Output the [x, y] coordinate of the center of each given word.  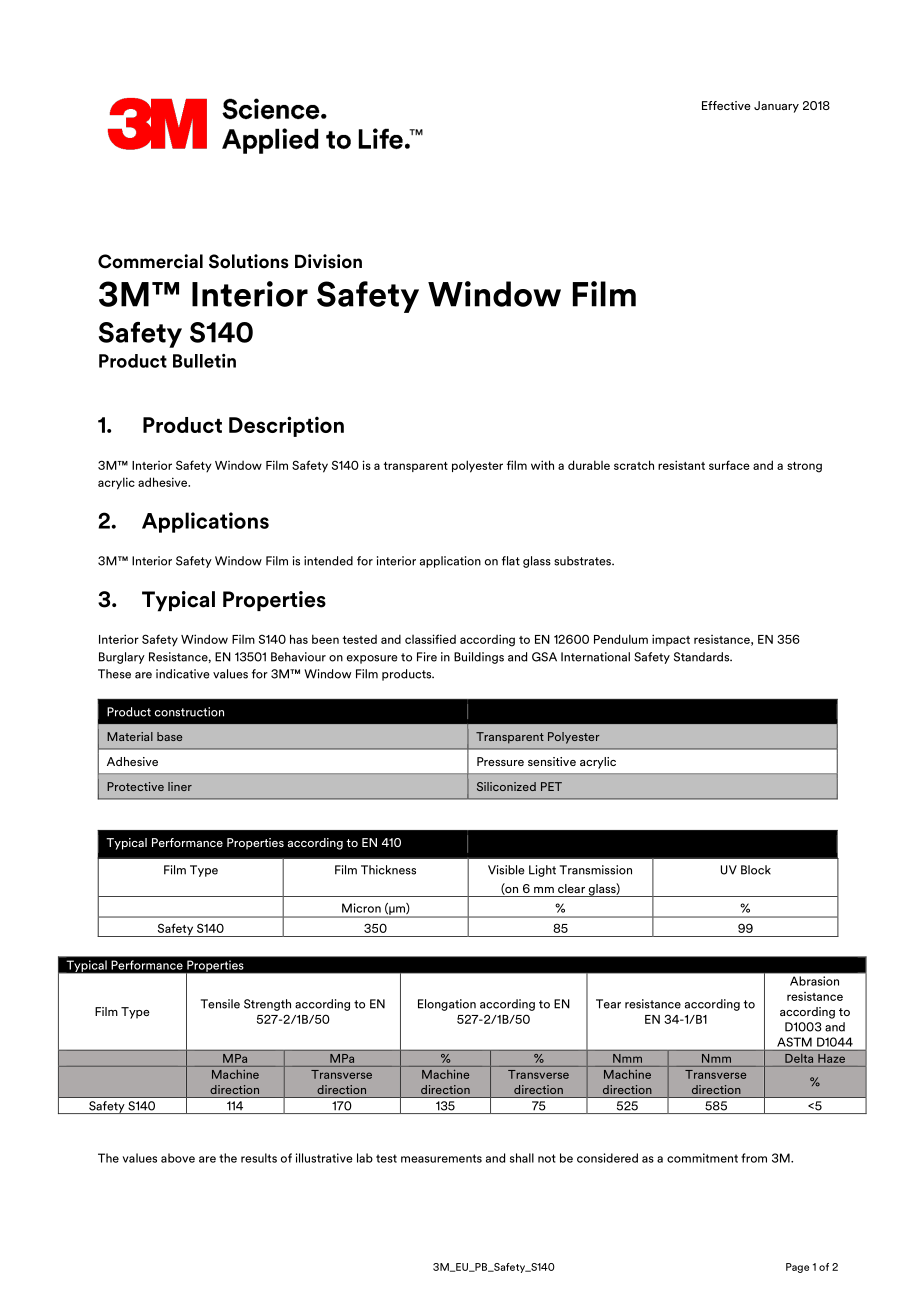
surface [729, 465]
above [178, 1158]
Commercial [150, 261]
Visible [506, 870]
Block [756, 870]
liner [180, 786]
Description [286, 426]
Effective [726, 105]
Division [328, 261]
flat [511, 561]
